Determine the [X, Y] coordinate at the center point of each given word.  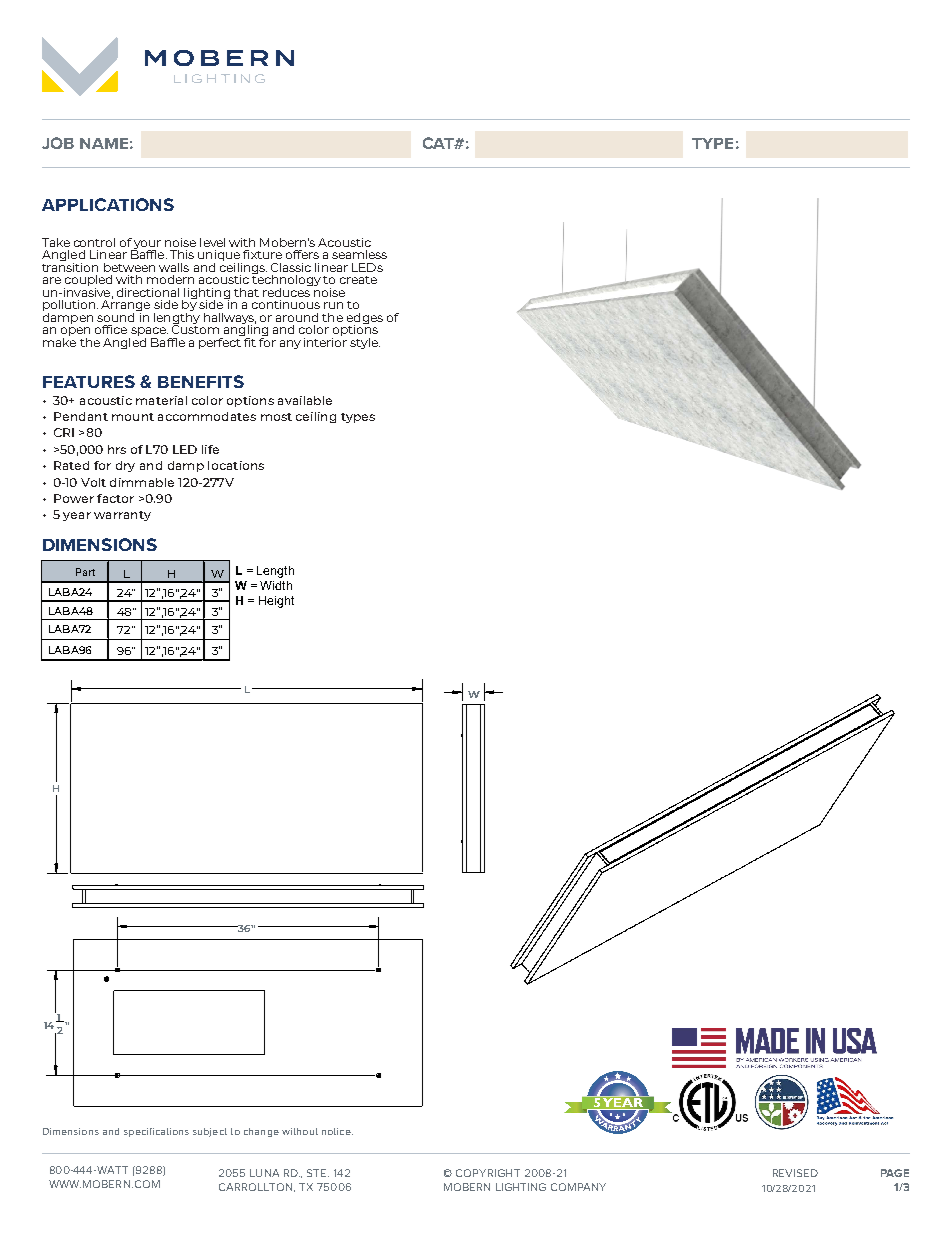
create [358, 280]
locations [236, 465]
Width [276, 585]
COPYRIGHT [488, 1173]
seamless [359, 254]
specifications [156, 1132]
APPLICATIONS [108, 204]
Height [276, 602]
